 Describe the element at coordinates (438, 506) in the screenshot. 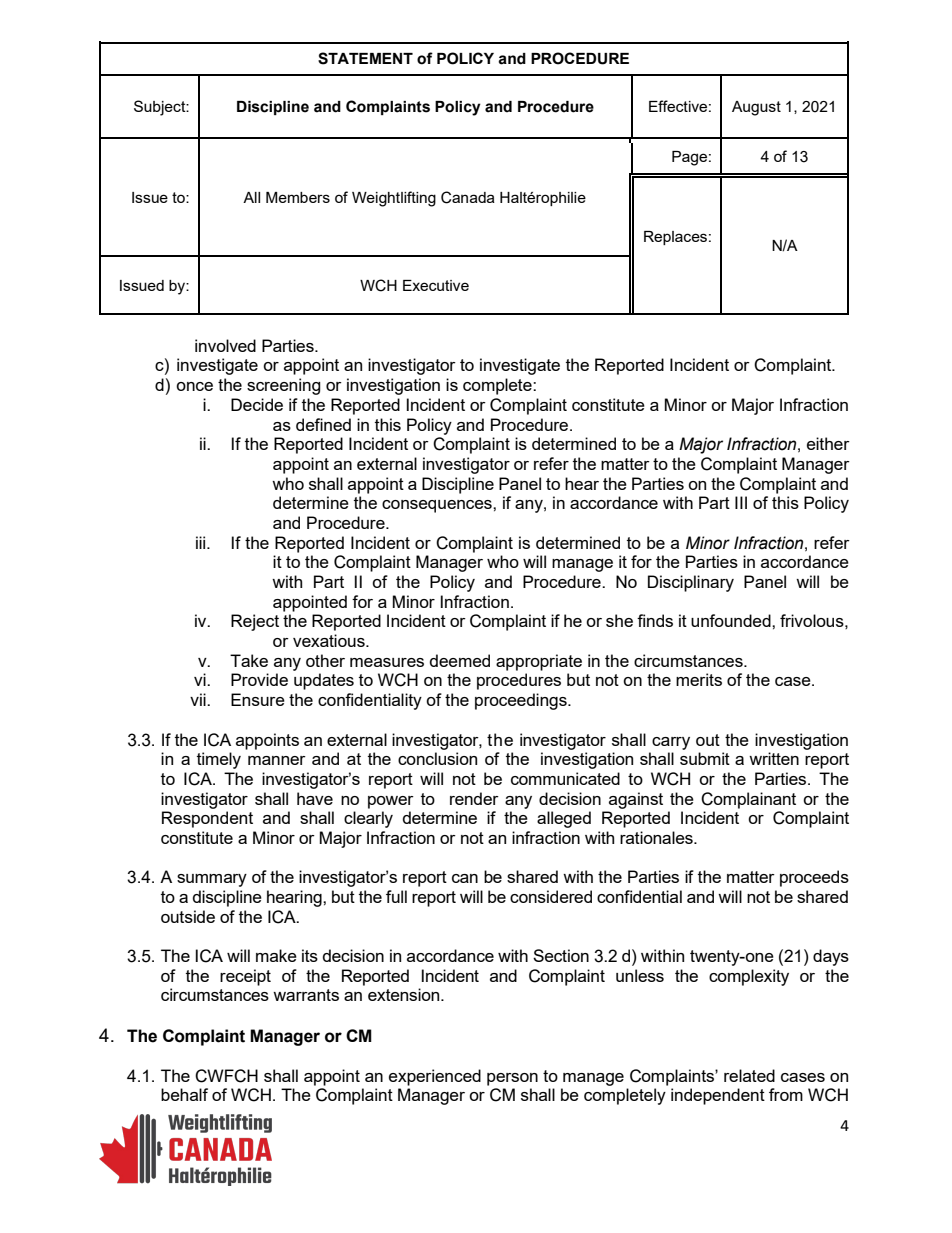

I see `consequences` at that location.
